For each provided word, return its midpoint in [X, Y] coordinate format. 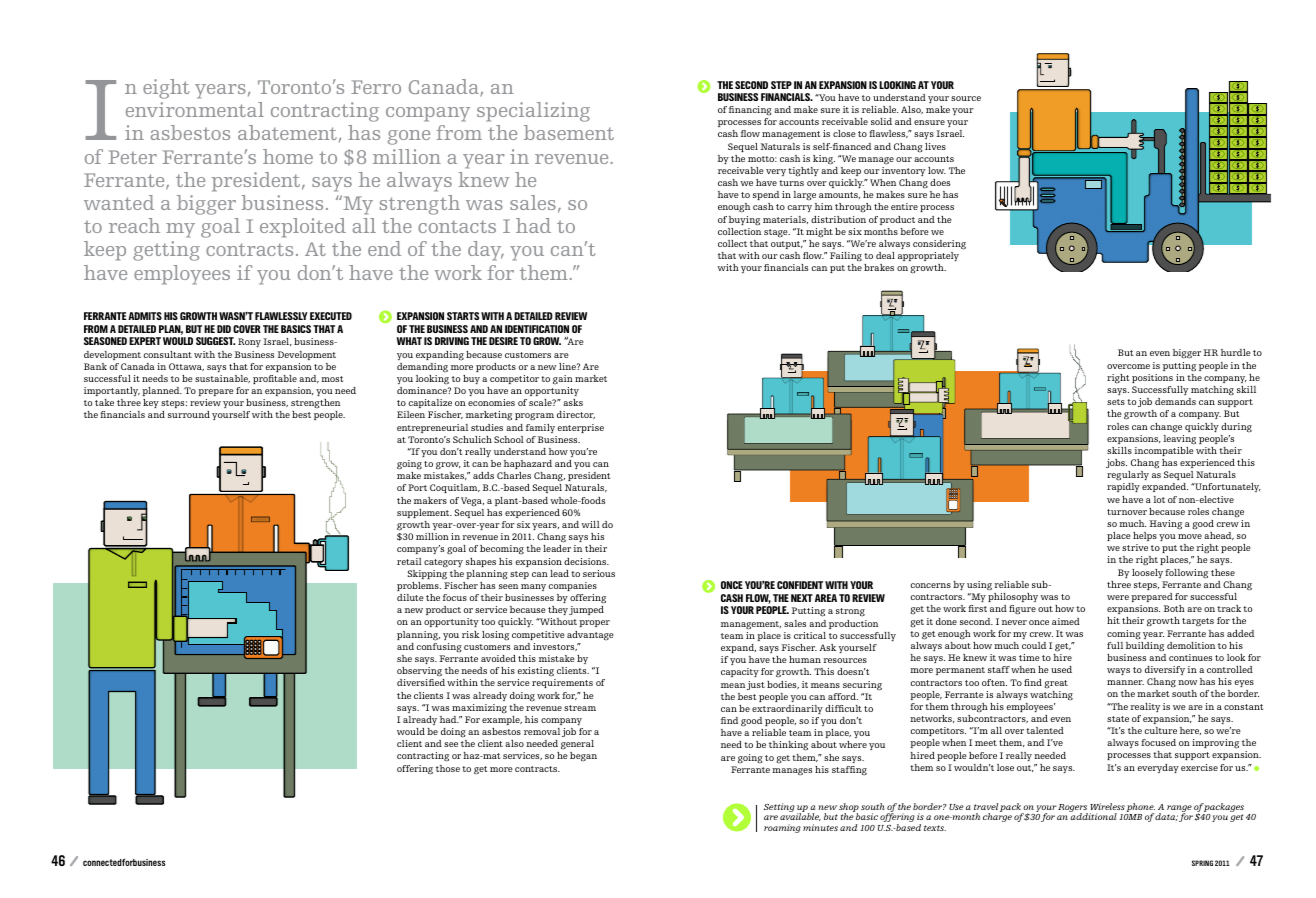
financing [750, 111]
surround [189, 414]
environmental [195, 109]
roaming [782, 828]
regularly [1128, 476]
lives [935, 146]
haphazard [528, 464]
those [448, 768]
